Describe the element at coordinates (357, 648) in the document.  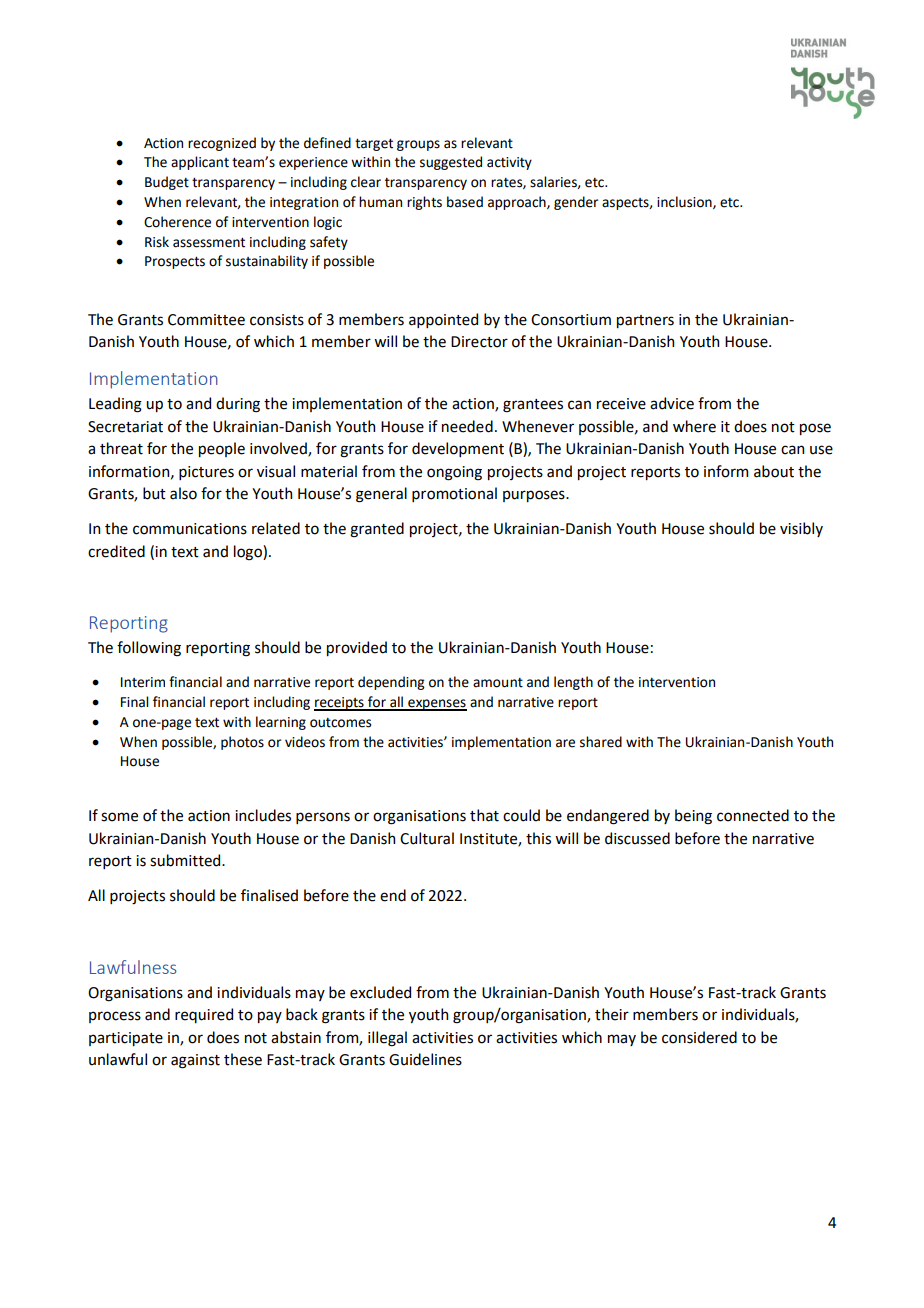
I see `provided` at that location.
